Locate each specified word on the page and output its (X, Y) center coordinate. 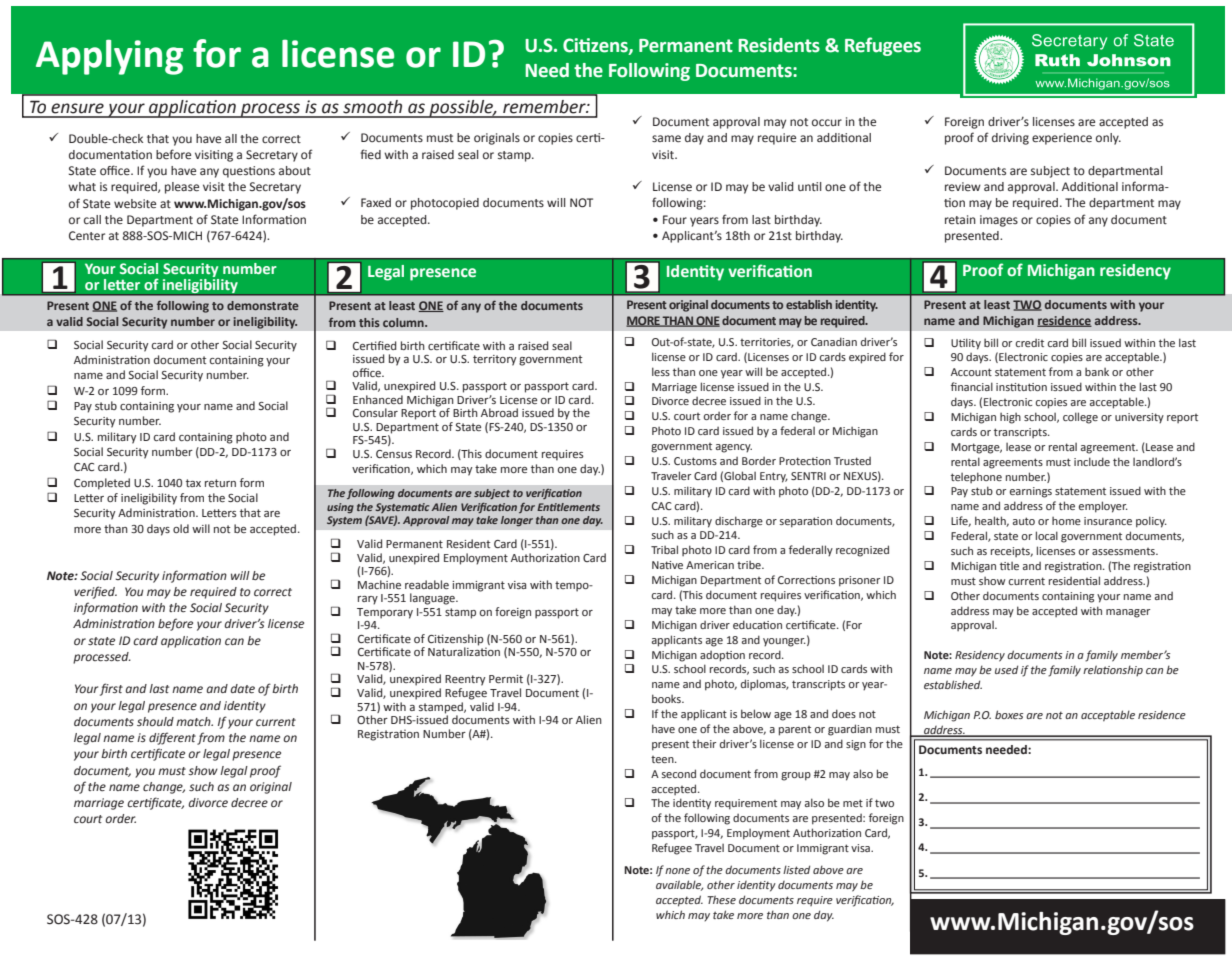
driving (1010, 139)
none (677, 871)
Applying (109, 57)
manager (1128, 613)
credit (1029, 343)
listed (796, 869)
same (666, 138)
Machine (379, 584)
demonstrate (263, 305)
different (172, 738)
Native (667, 565)
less (661, 371)
